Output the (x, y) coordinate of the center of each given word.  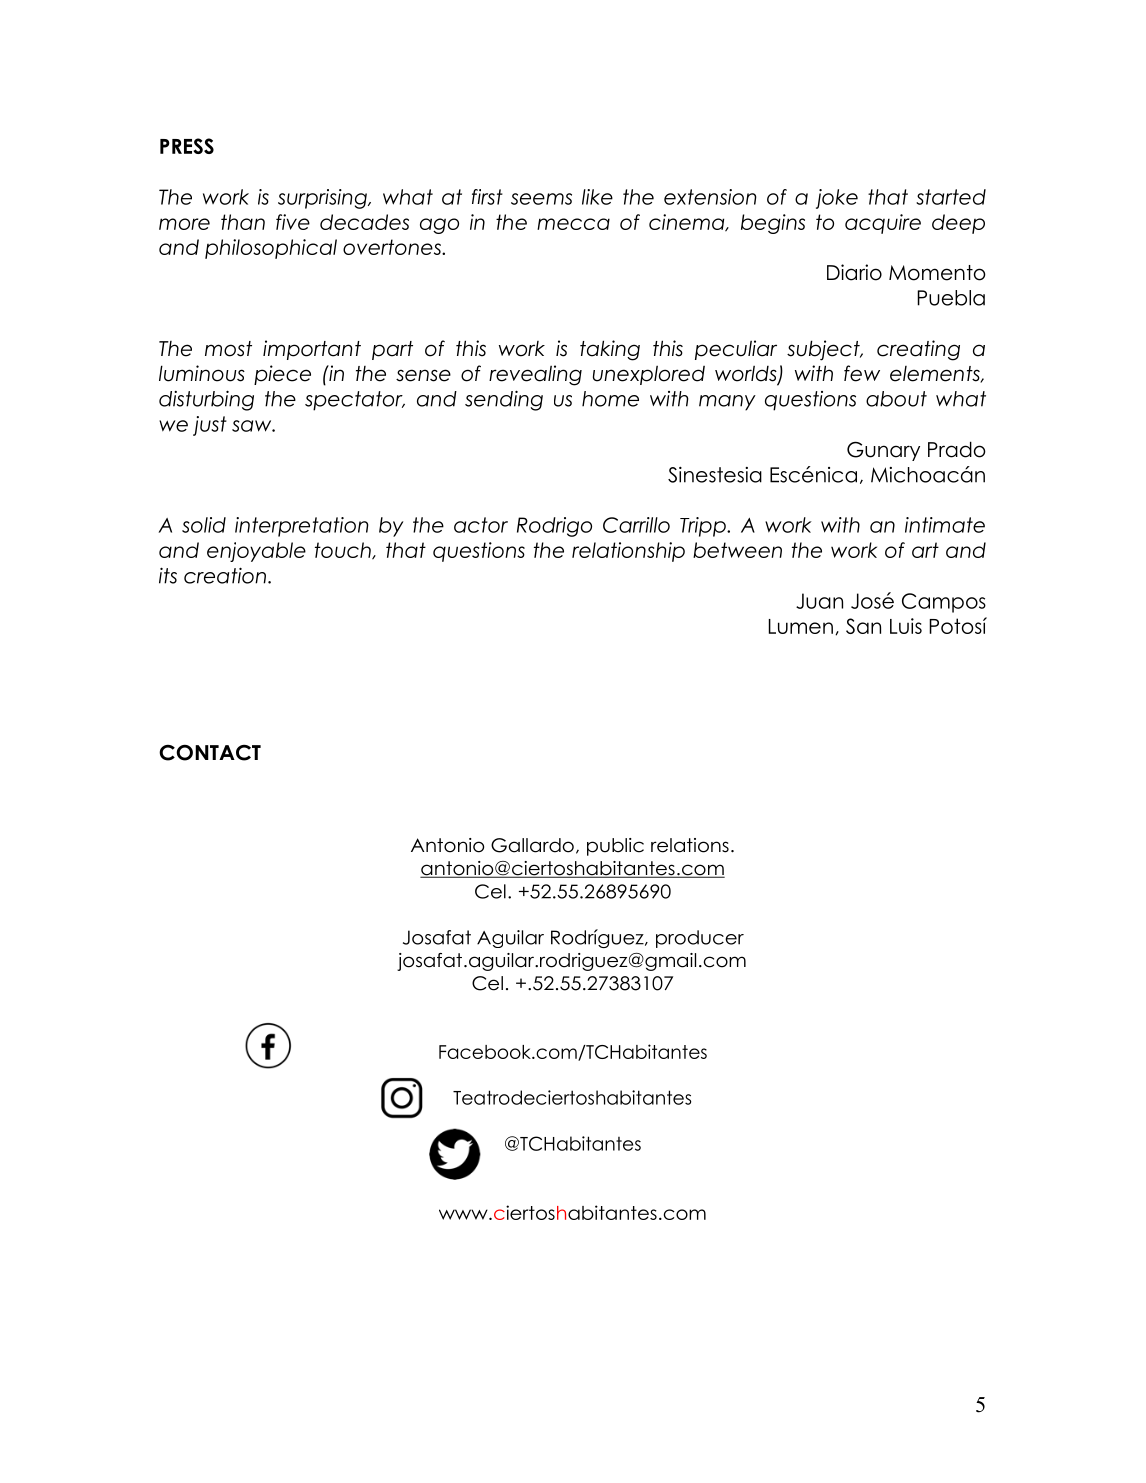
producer (700, 939)
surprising (323, 199)
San (863, 626)
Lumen (801, 626)
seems (541, 199)
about (896, 399)
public (615, 847)
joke (837, 199)
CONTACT (210, 752)
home (610, 399)
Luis (906, 626)
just (210, 426)
